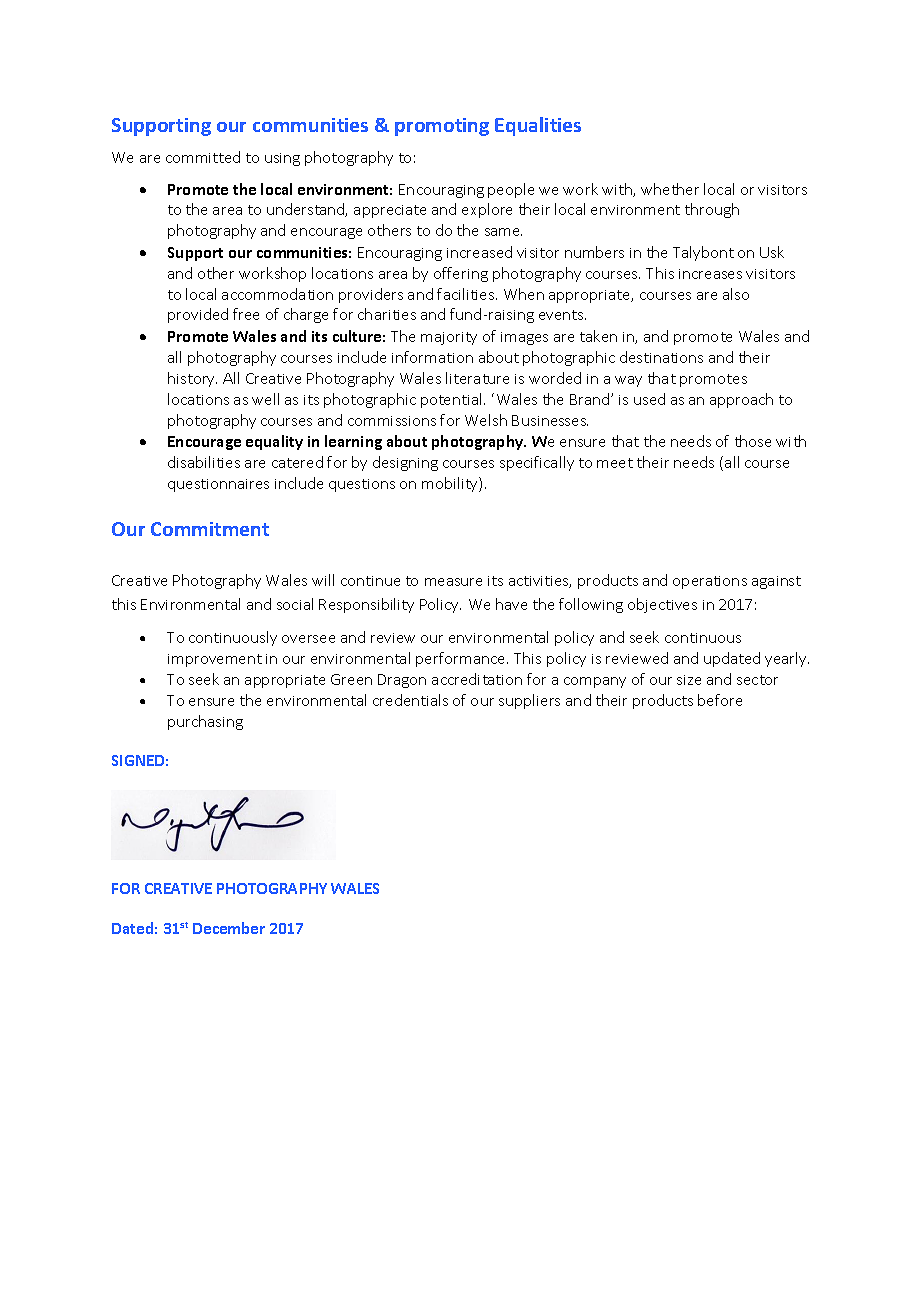 The height and width of the page is (1307, 924). What do you see at coordinates (229, 928) in the page?
I see `December` at bounding box center [229, 928].
